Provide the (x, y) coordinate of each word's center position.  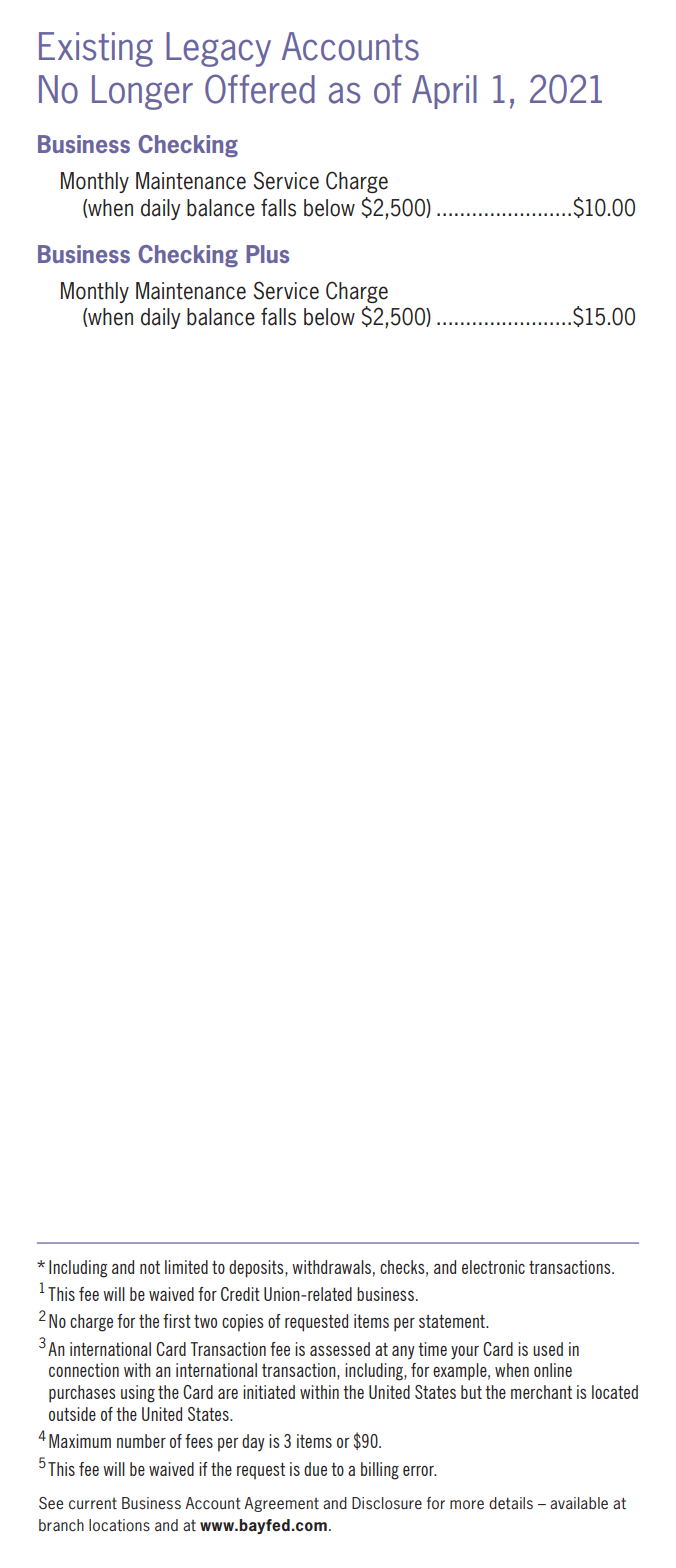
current (93, 1504)
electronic (493, 1267)
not (150, 1267)
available (579, 1503)
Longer (142, 92)
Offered (260, 89)
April (444, 92)
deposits (257, 1269)
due (315, 1469)
